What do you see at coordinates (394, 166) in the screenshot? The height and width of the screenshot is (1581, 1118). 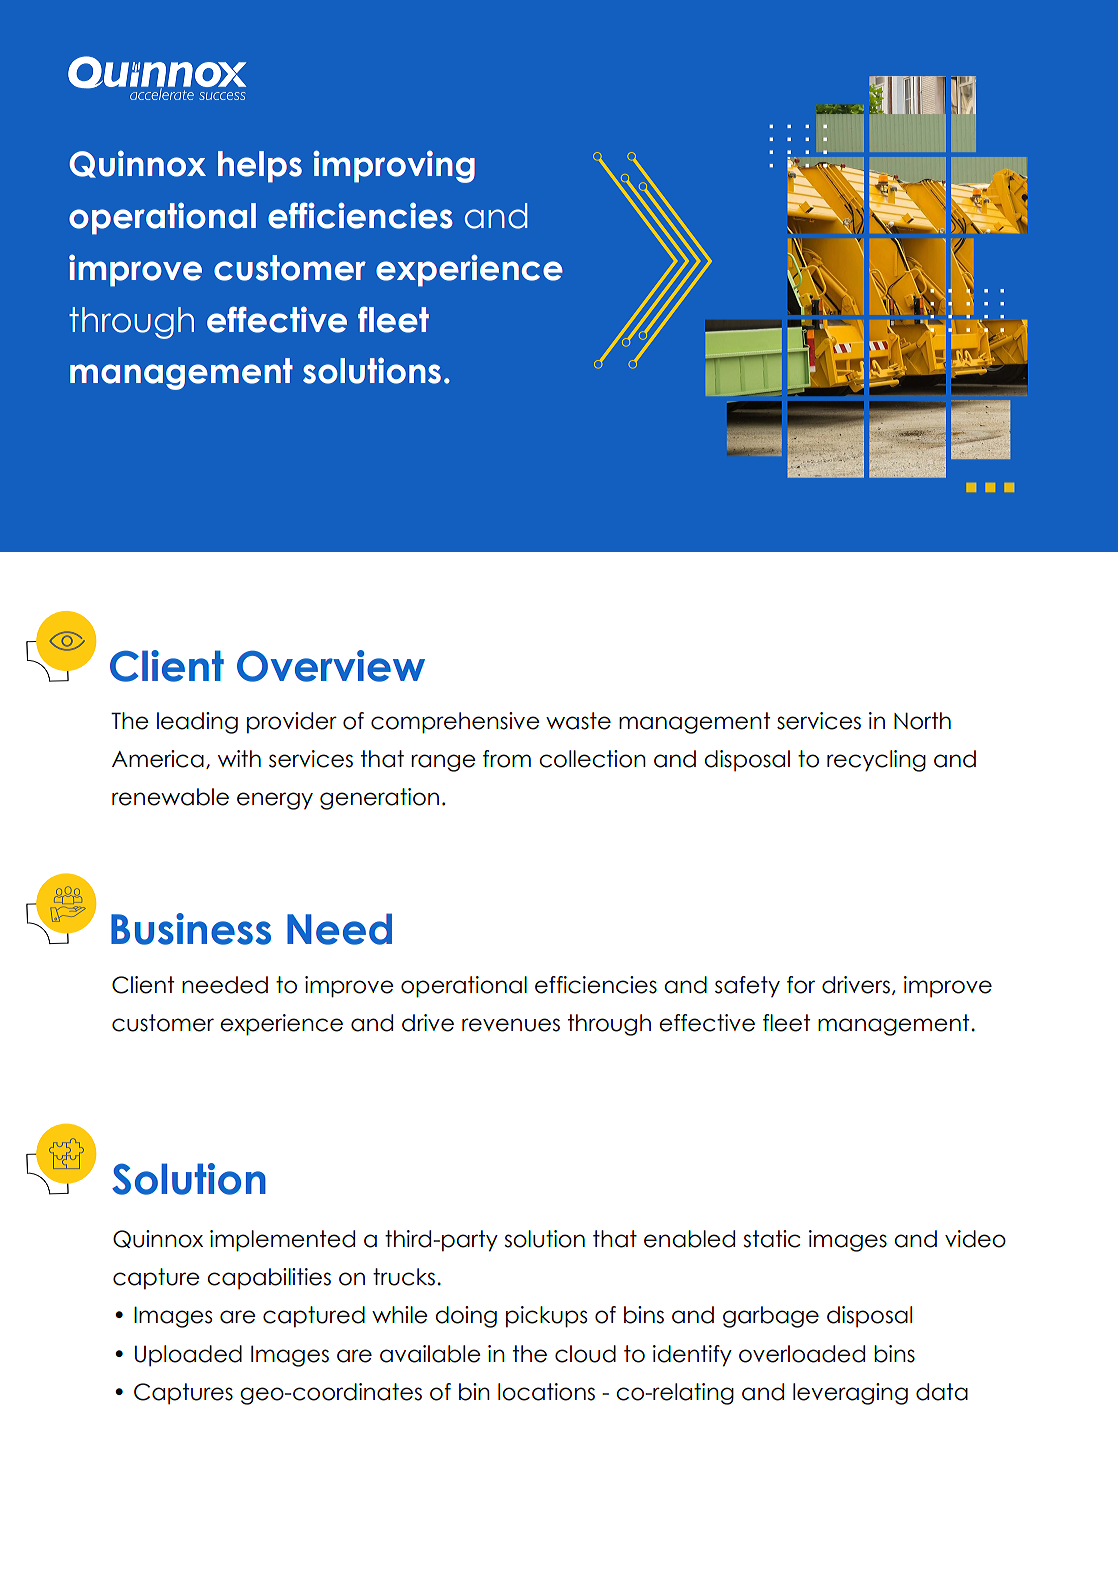 I see `improving` at bounding box center [394, 166].
